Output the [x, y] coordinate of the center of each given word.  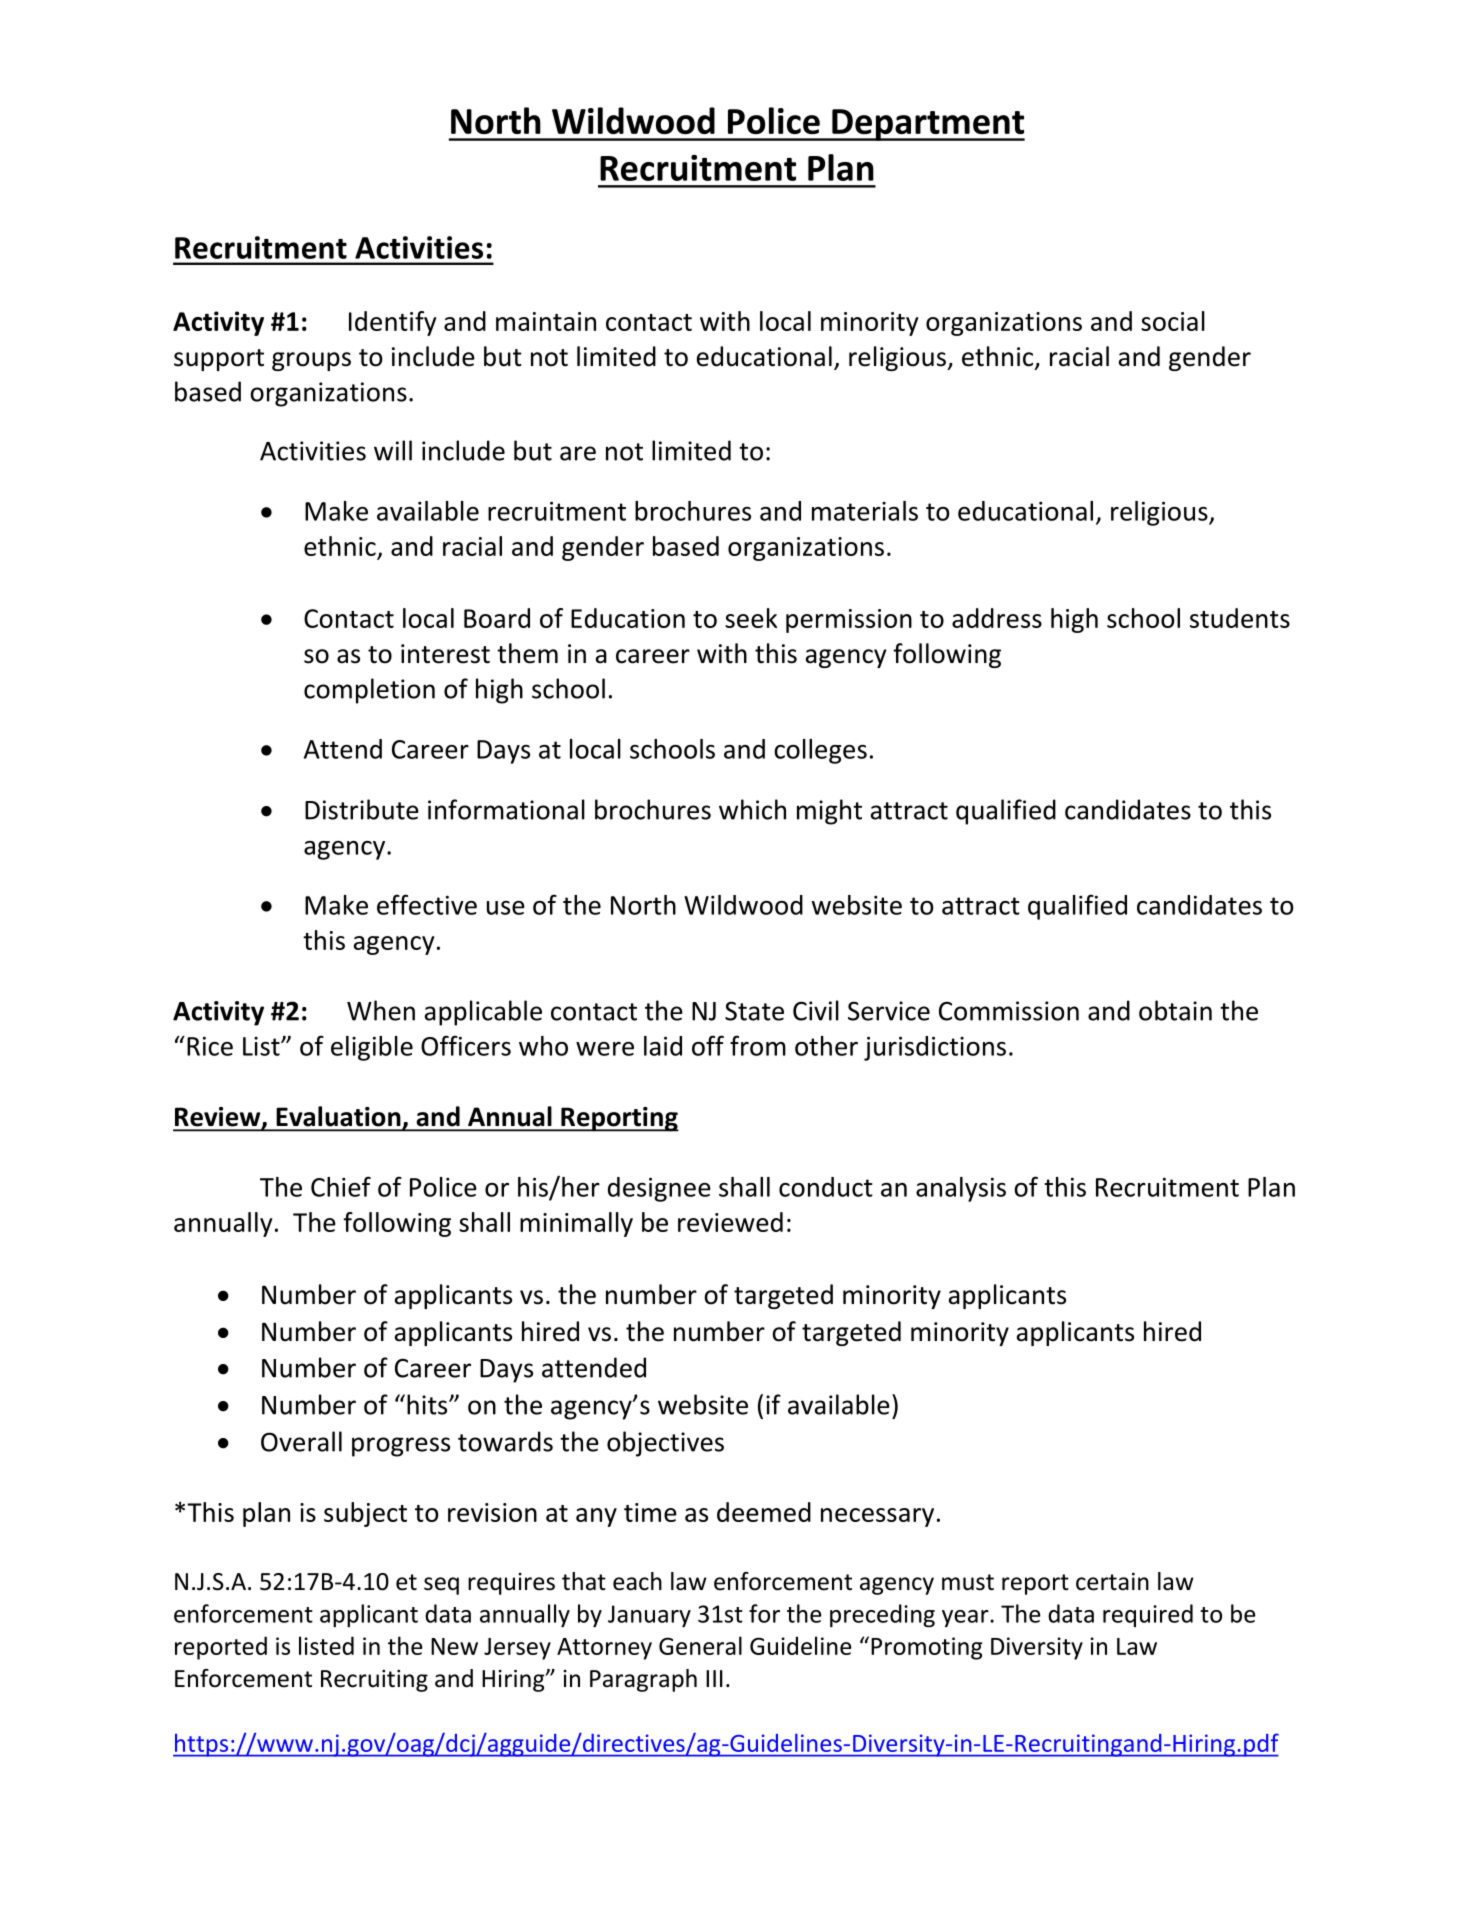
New [454, 1646]
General [700, 1645]
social [1173, 321]
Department [927, 125]
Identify [392, 323]
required [1148, 1615]
